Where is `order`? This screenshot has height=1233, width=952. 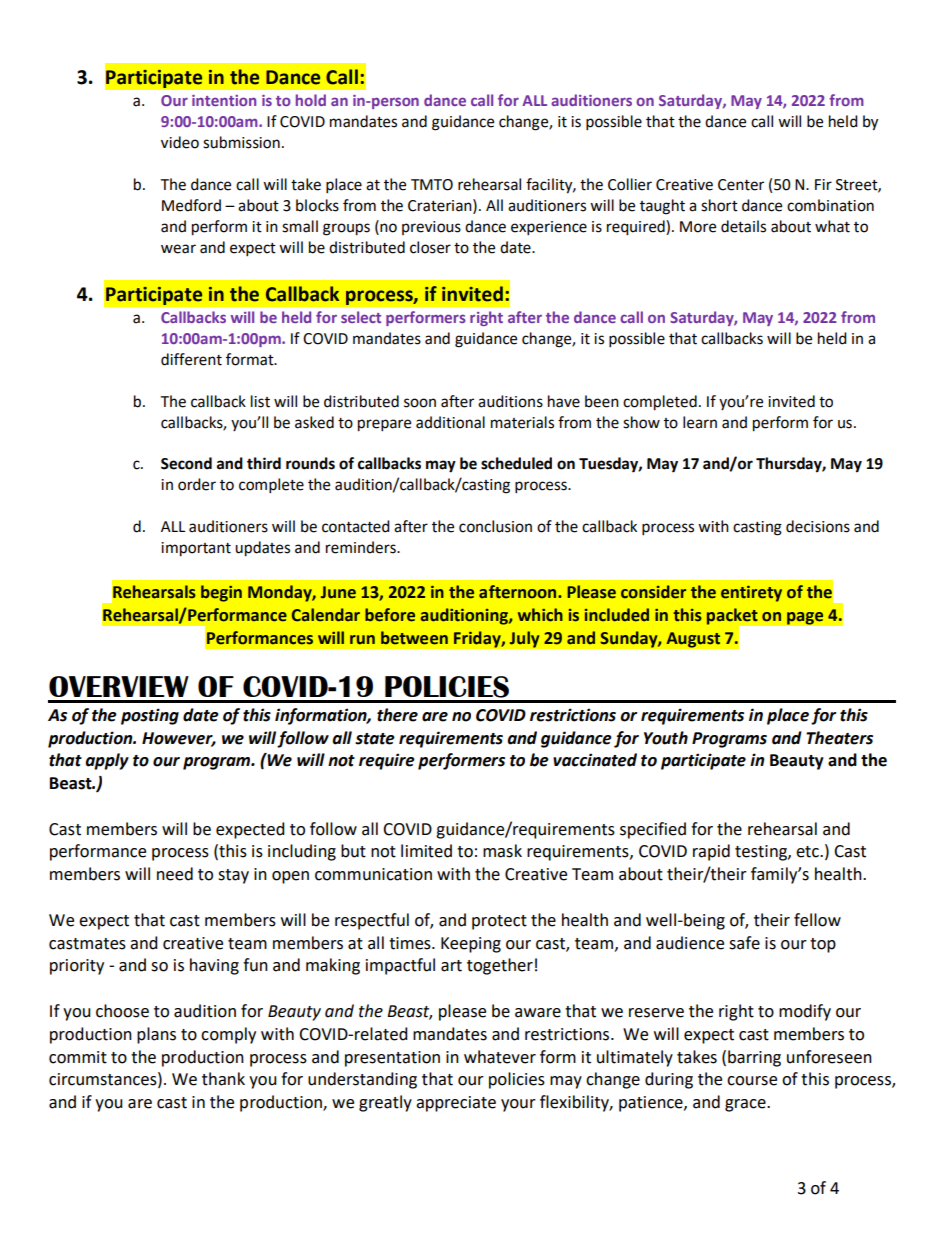
order is located at coordinates (197, 484).
